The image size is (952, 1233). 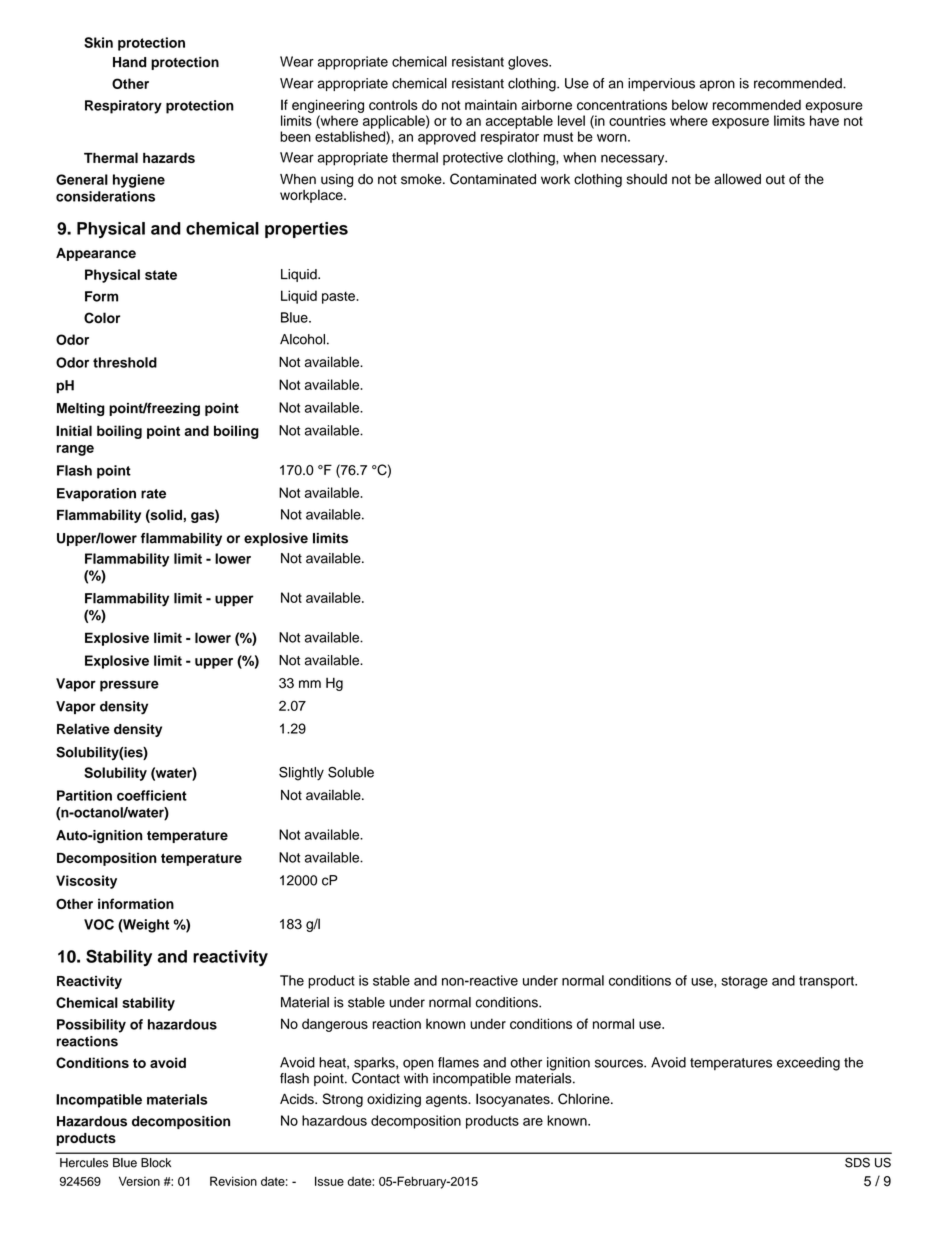 I want to click on storage, so click(x=744, y=982).
